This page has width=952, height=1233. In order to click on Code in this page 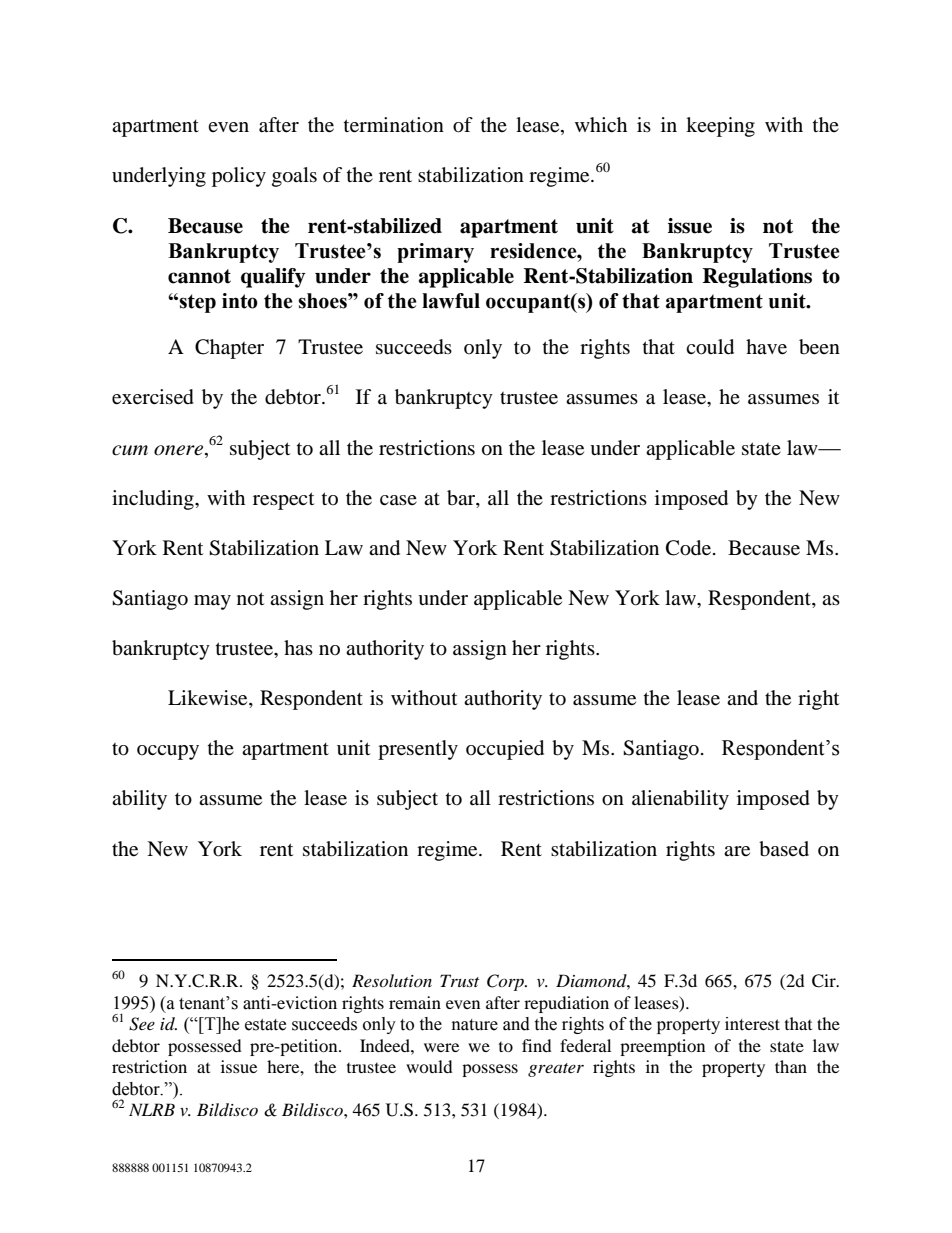, I will do `click(688, 548)`.
